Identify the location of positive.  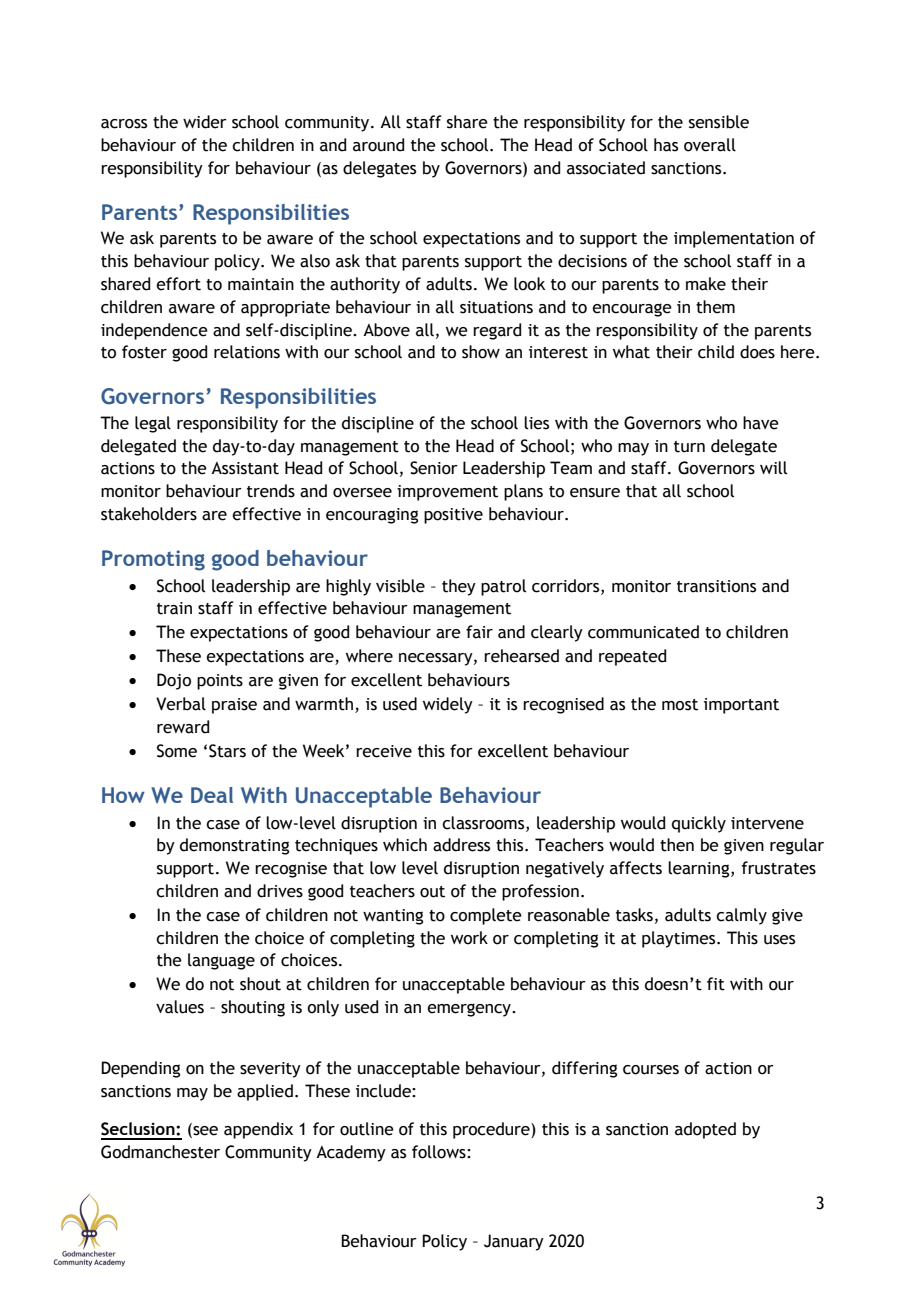
(453, 516).
